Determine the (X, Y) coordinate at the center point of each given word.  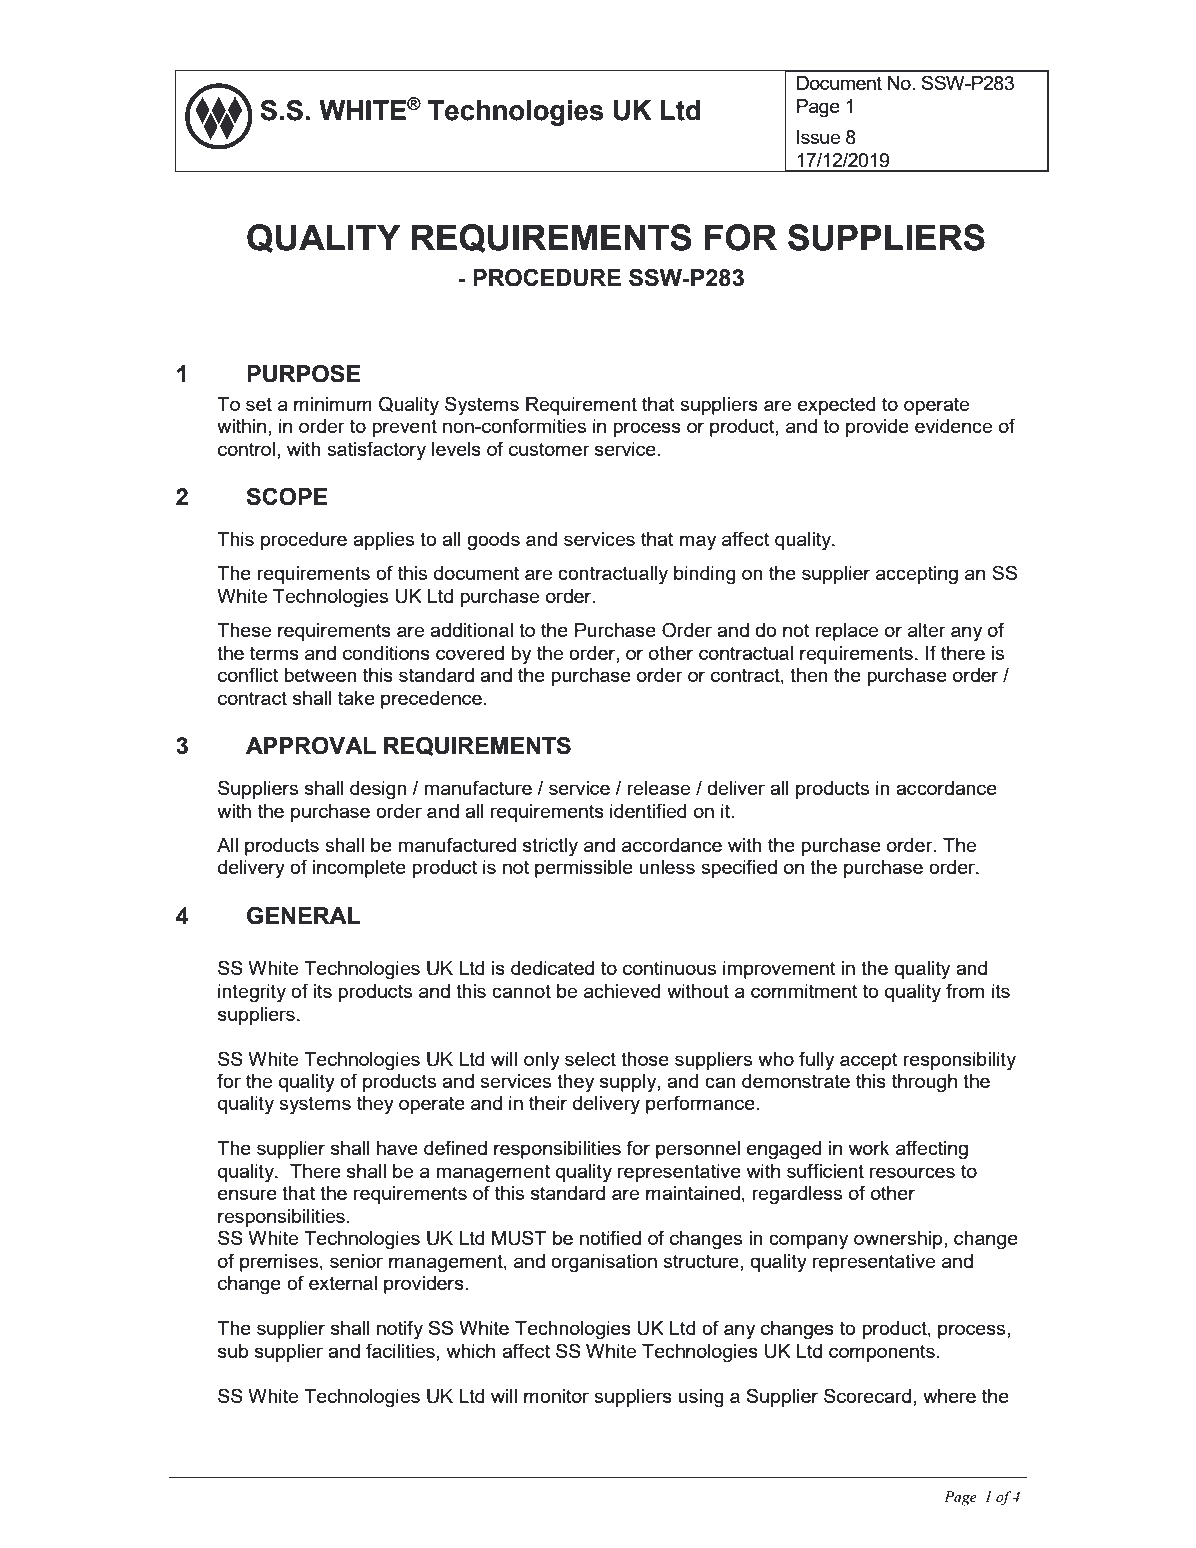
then (809, 675)
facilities (400, 1350)
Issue (818, 137)
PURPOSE (303, 373)
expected (837, 406)
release (658, 788)
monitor (556, 1396)
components (882, 1353)
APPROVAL (311, 745)
